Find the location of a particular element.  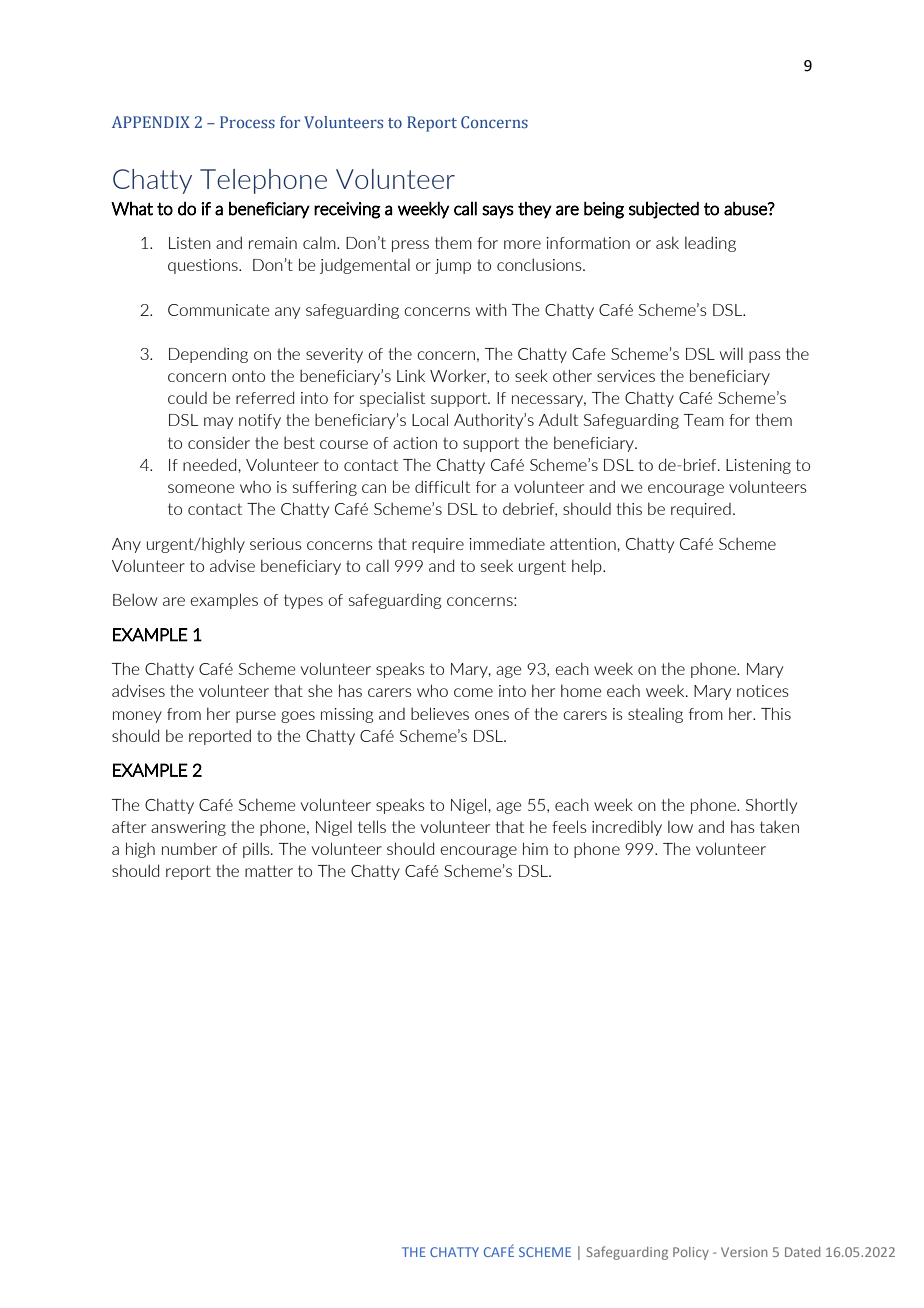

matter is located at coordinates (269, 871).
